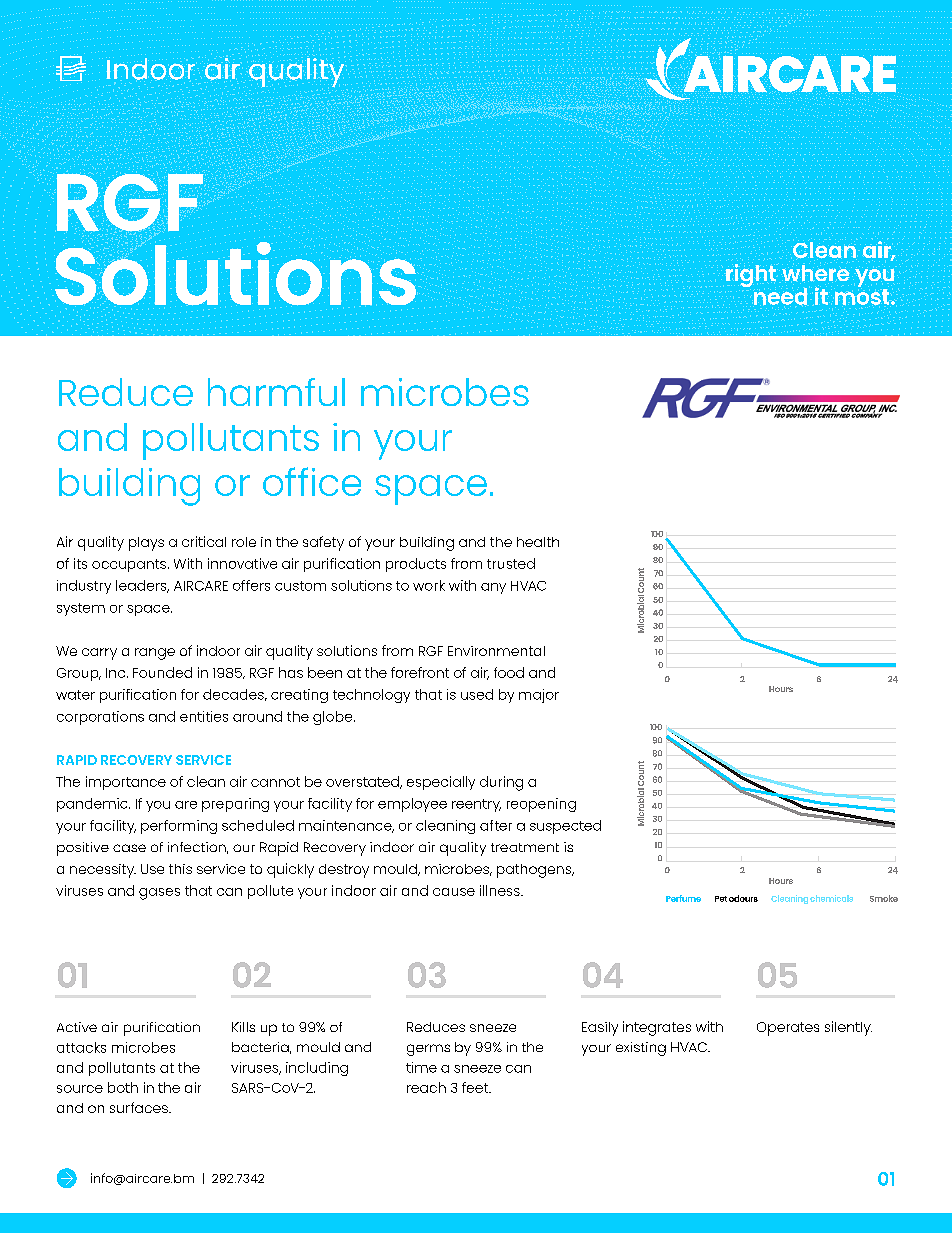 The width and height of the screenshot is (952, 1233). Describe the element at coordinates (743, 898) in the screenshot. I see `odours` at that location.
